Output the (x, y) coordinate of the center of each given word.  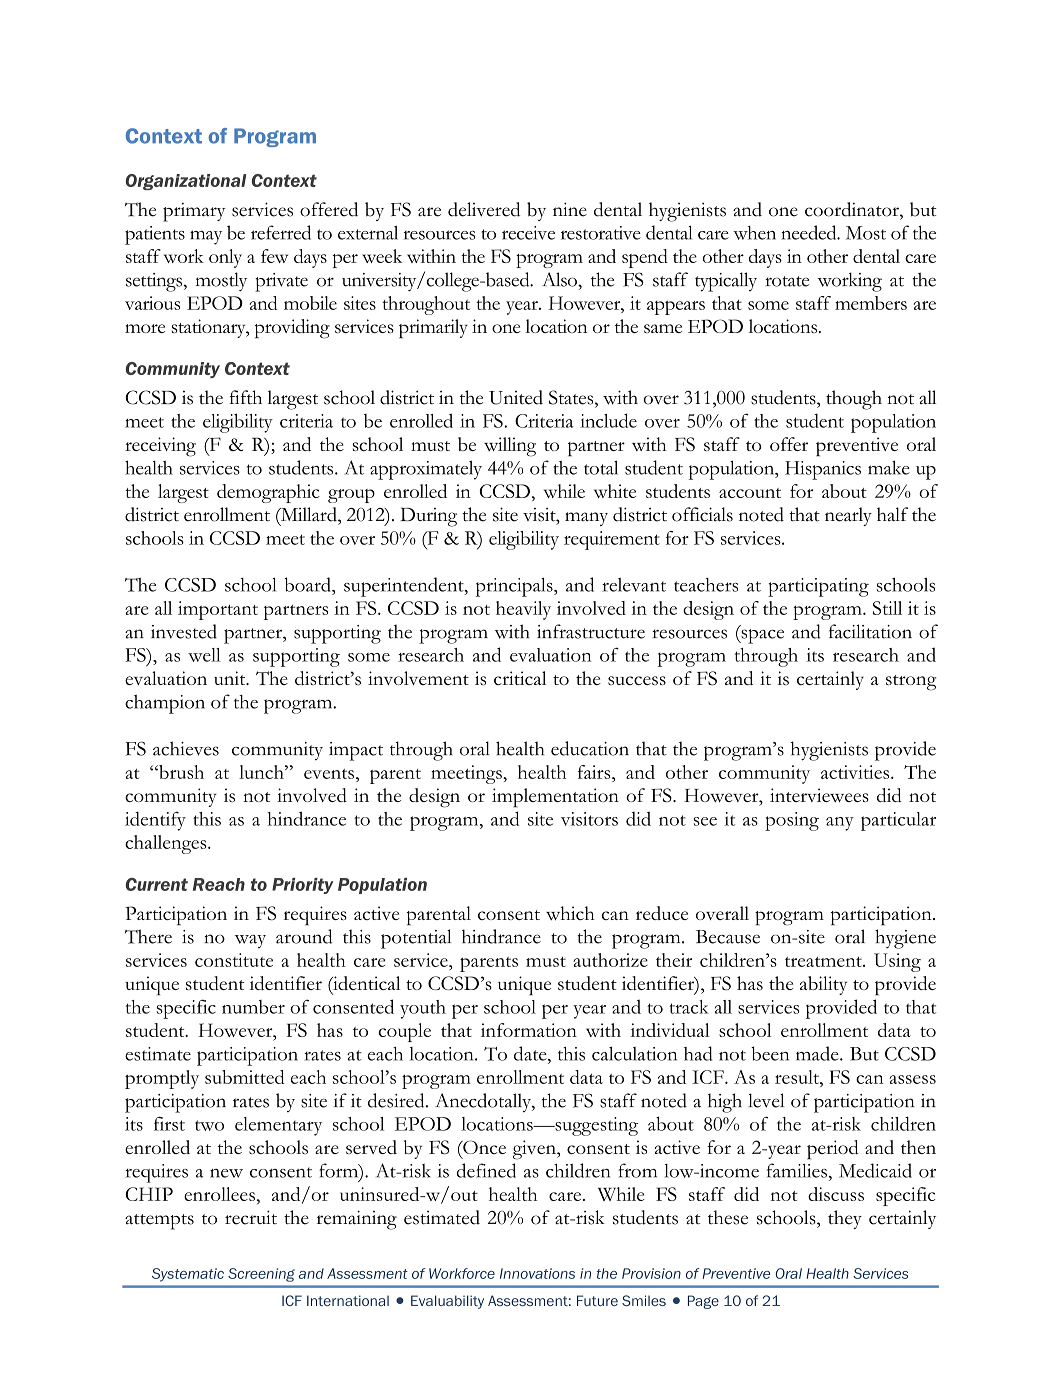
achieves (186, 748)
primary (194, 212)
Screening (261, 1275)
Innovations (537, 1273)
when (754, 233)
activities (856, 772)
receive (528, 233)
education (590, 748)
